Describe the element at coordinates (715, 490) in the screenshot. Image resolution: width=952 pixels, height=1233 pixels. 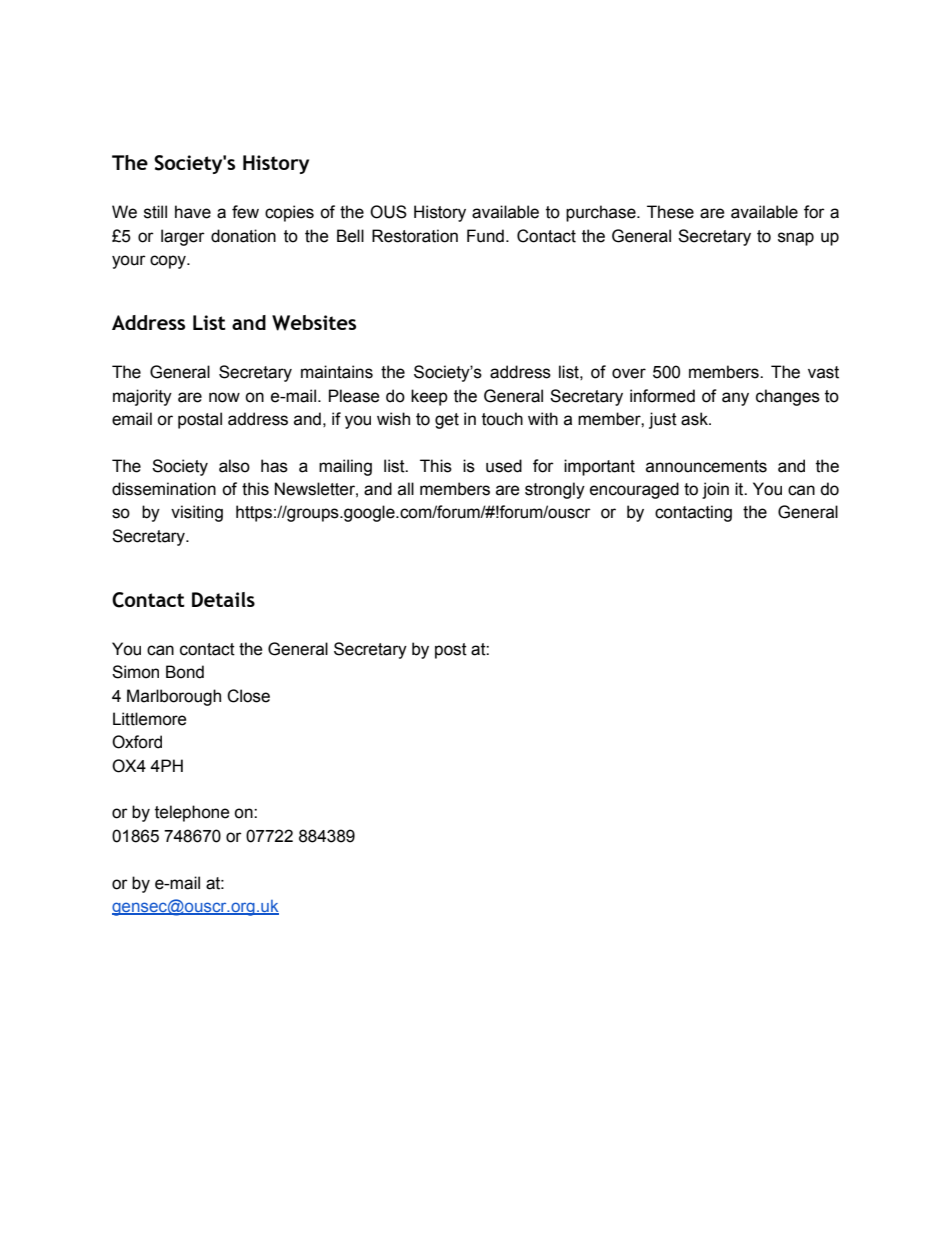
I see `join` at that location.
